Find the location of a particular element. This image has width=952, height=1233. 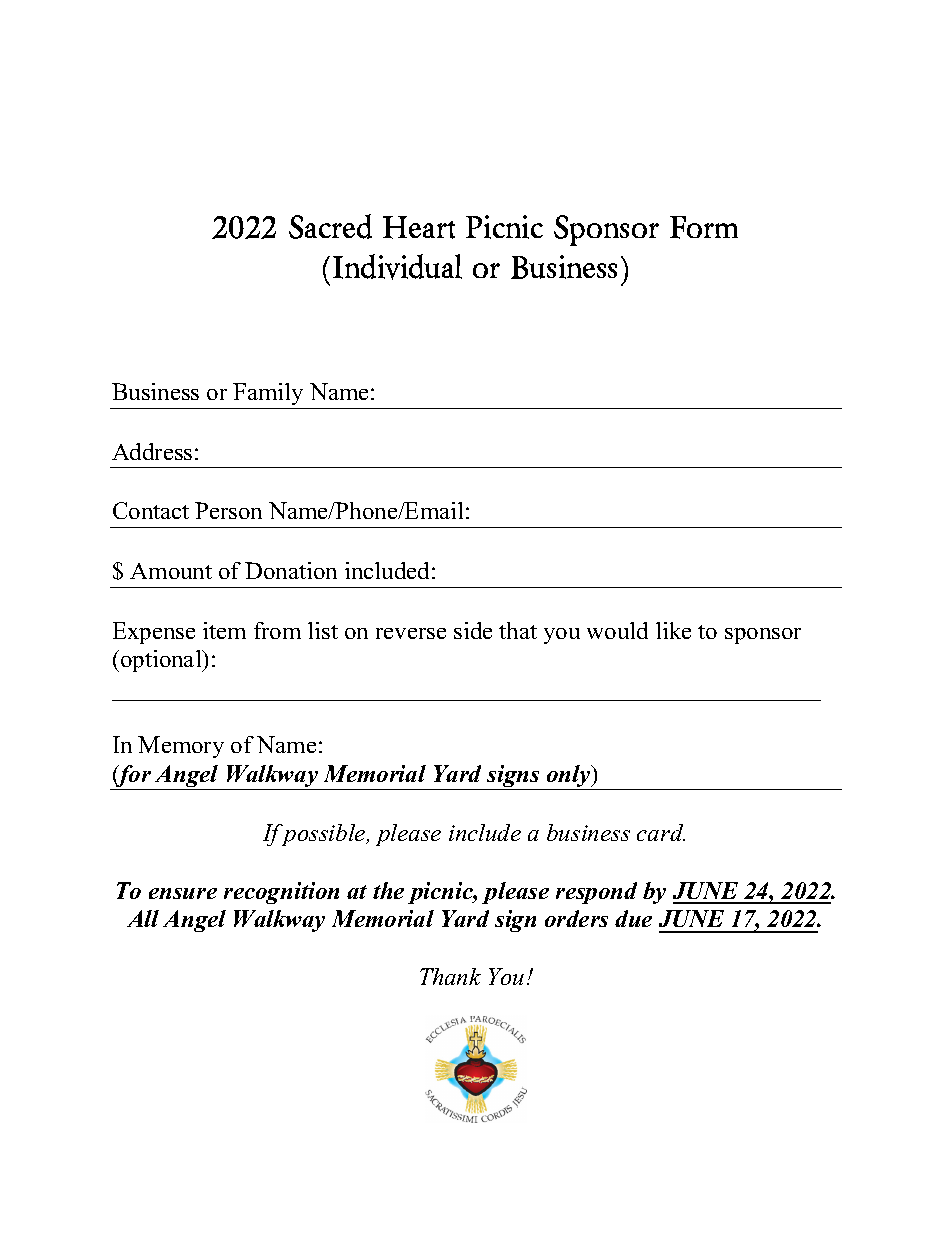

All is located at coordinates (143, 918).
